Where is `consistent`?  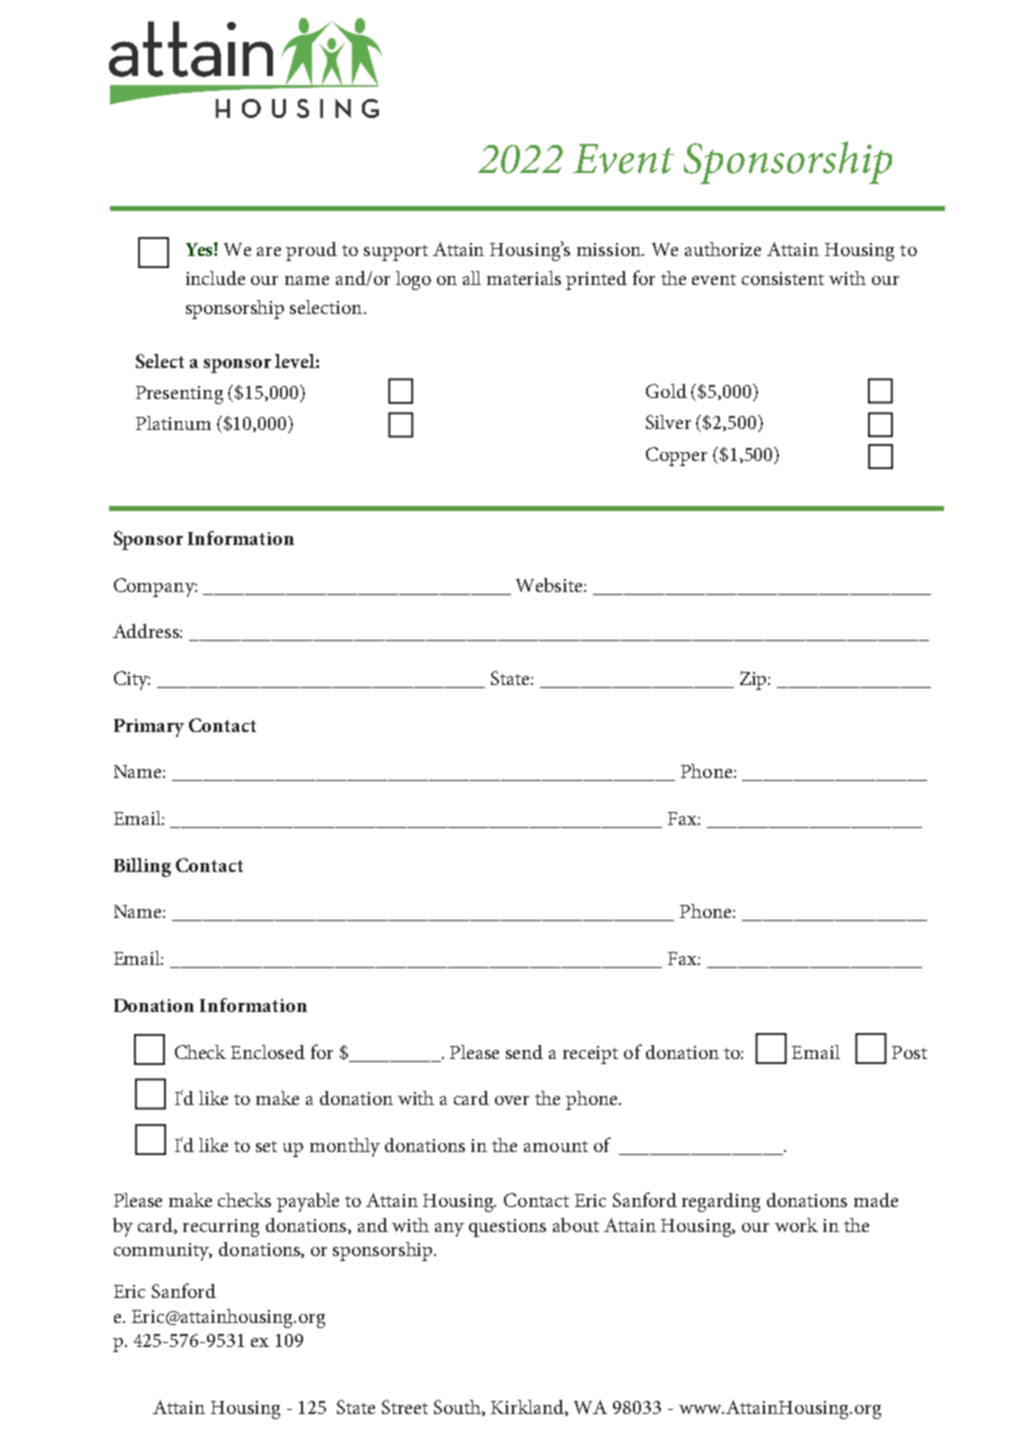
consistent is located at coordinates (783, 278).
